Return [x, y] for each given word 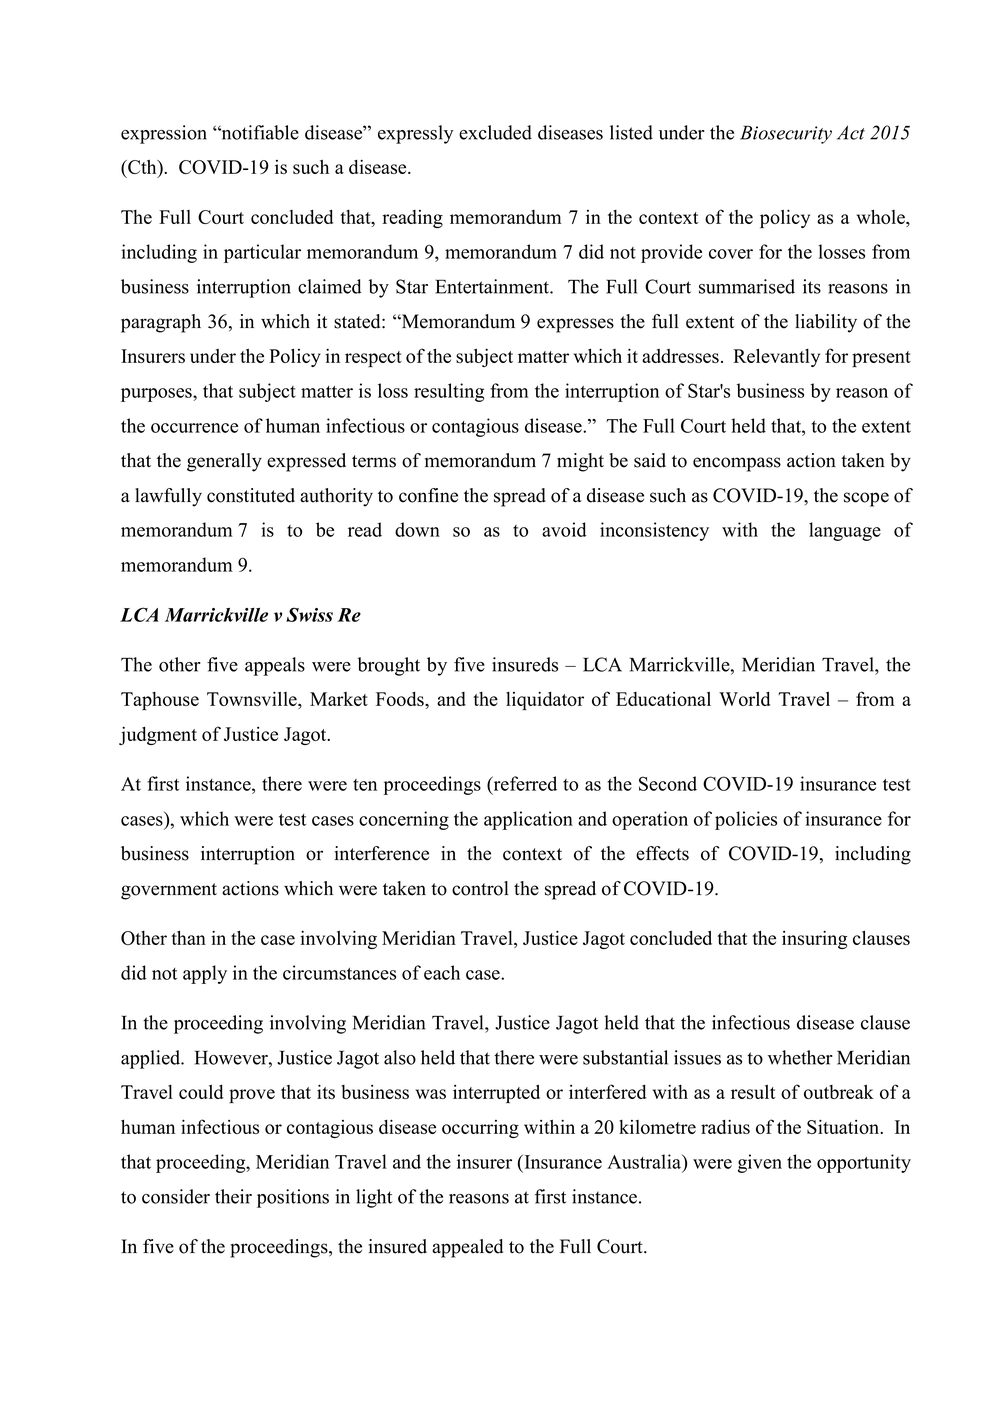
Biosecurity [786, 134]
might [580, 462]
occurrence [194, 428]
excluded [495, 132]
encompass [737, 464]
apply [205, 974]
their [233, 1196]
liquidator [545, 701]
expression [164, 134]
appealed [467, 1248]
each [442, 972]
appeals [275, 666]
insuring [814, 940]
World [744, 699]
